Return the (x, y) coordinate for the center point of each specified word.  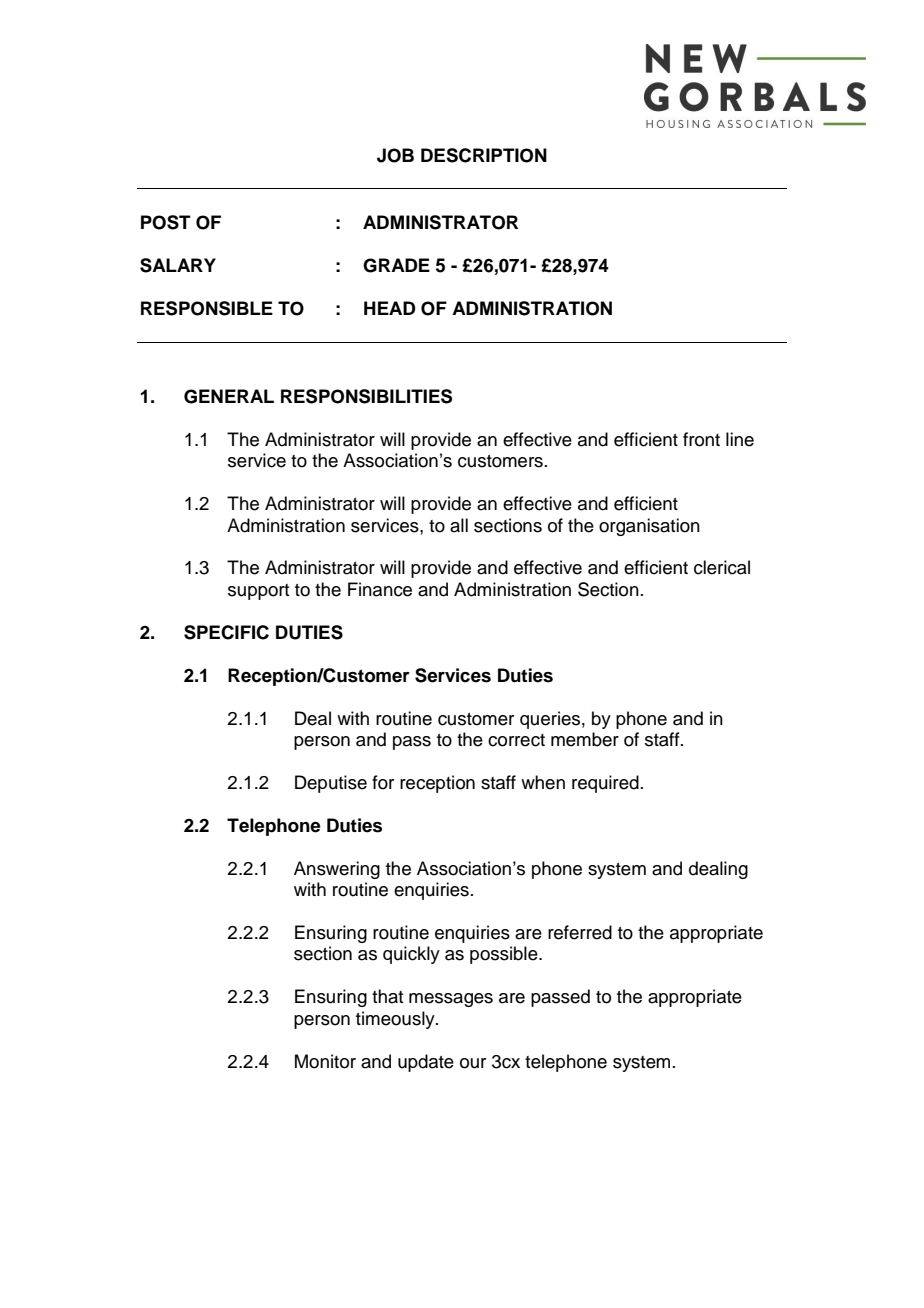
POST (166, 222)
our (473, 1063)
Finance (380, 589)
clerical (722, 567)
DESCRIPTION (484, 155)
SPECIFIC (226, 632)
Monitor (325, 1061)
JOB (395, 155)
